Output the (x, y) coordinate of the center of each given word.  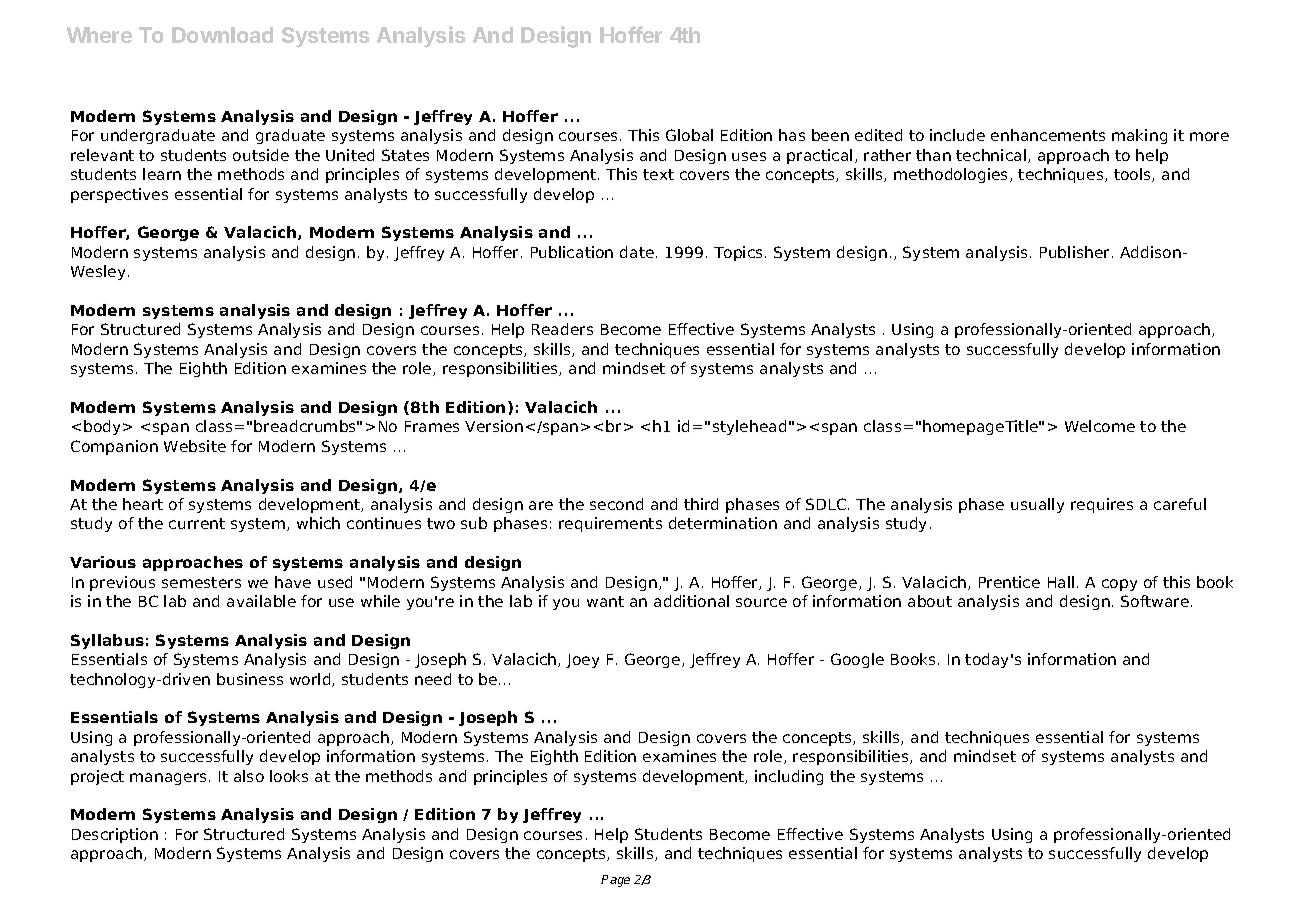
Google (857, 660)
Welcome (1100, 426)
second (616, 504)
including (789, 777)
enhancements (1048, 135)
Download (222, 35)
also (249, 776)
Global (689, 135)
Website (195, 446)
